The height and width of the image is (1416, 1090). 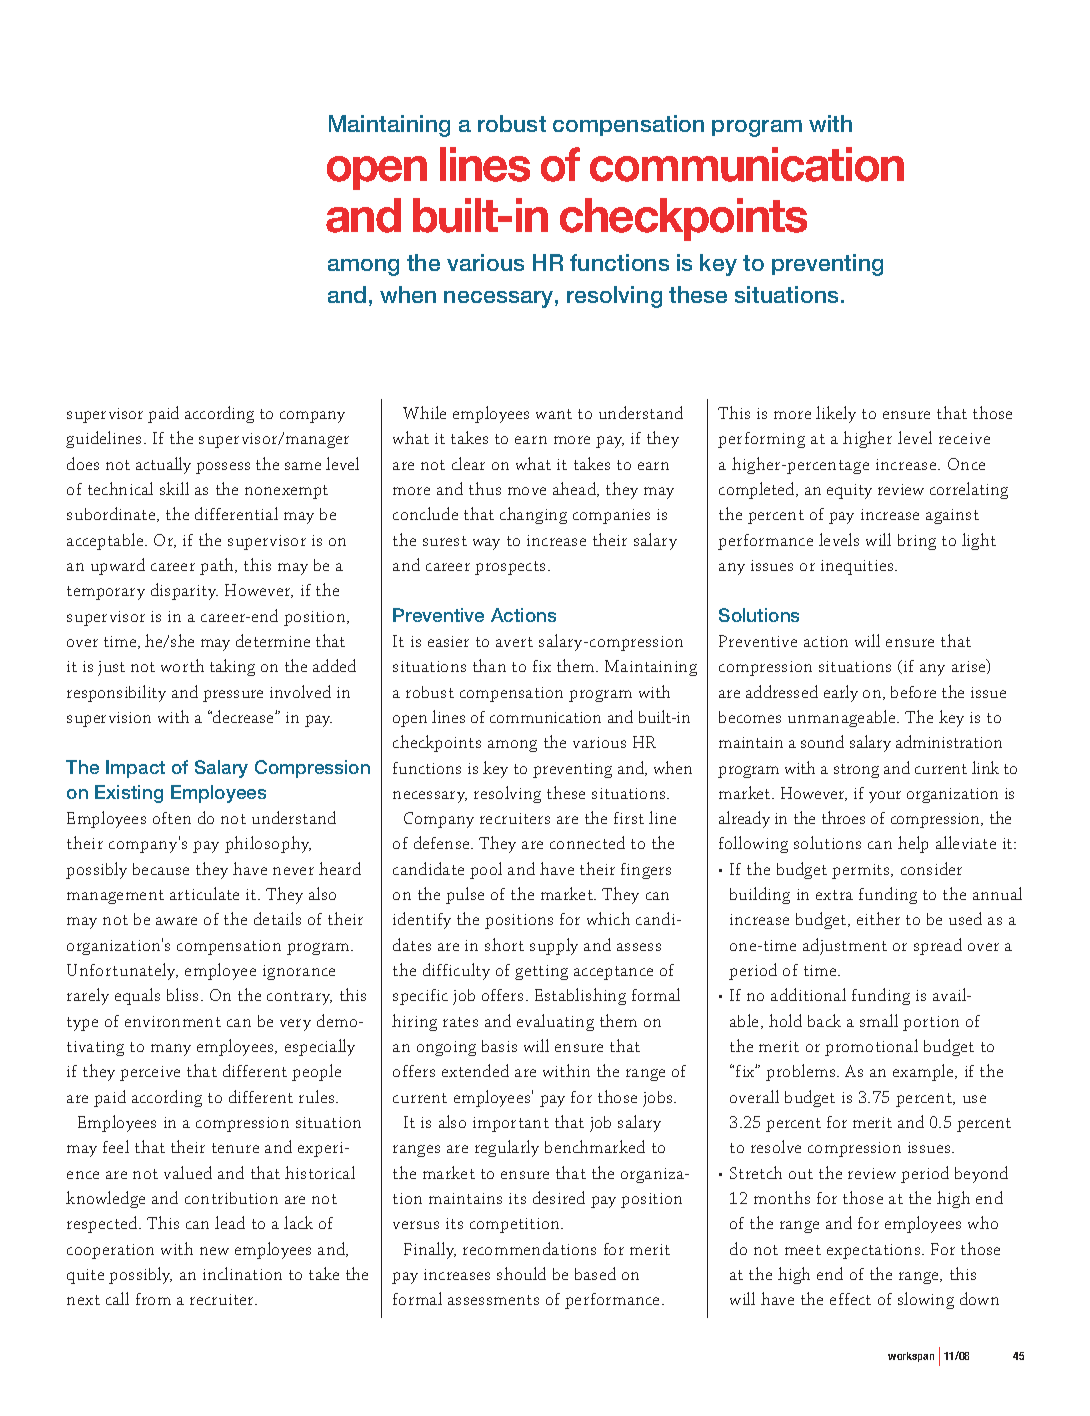 What do you see at coordinates (580, 996) in the image?
I see `Establishing` at bounding box center [580, 996].
